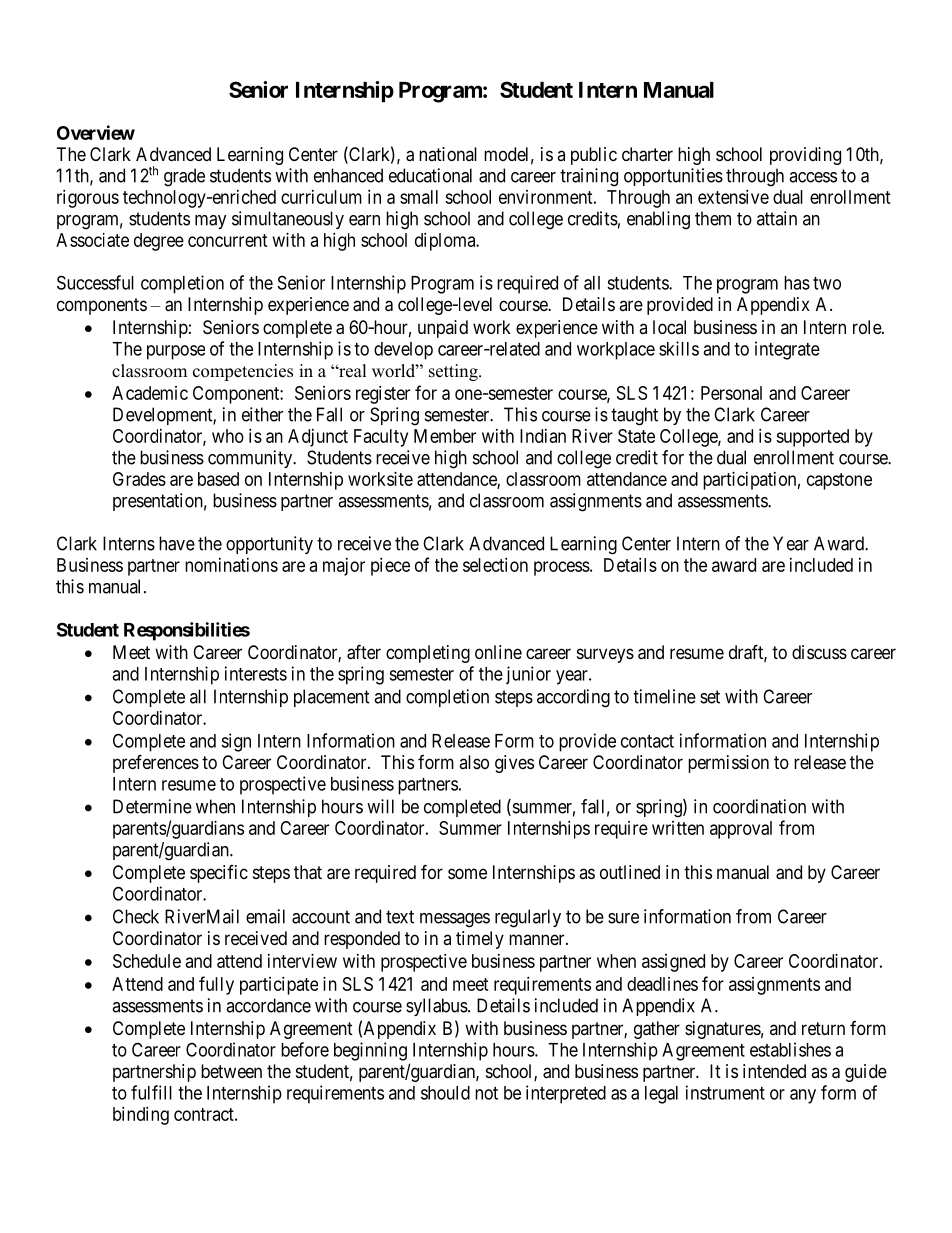 This screenshot has width=952, height=1233. I want to click on fulfill, so click(151, 1092).
